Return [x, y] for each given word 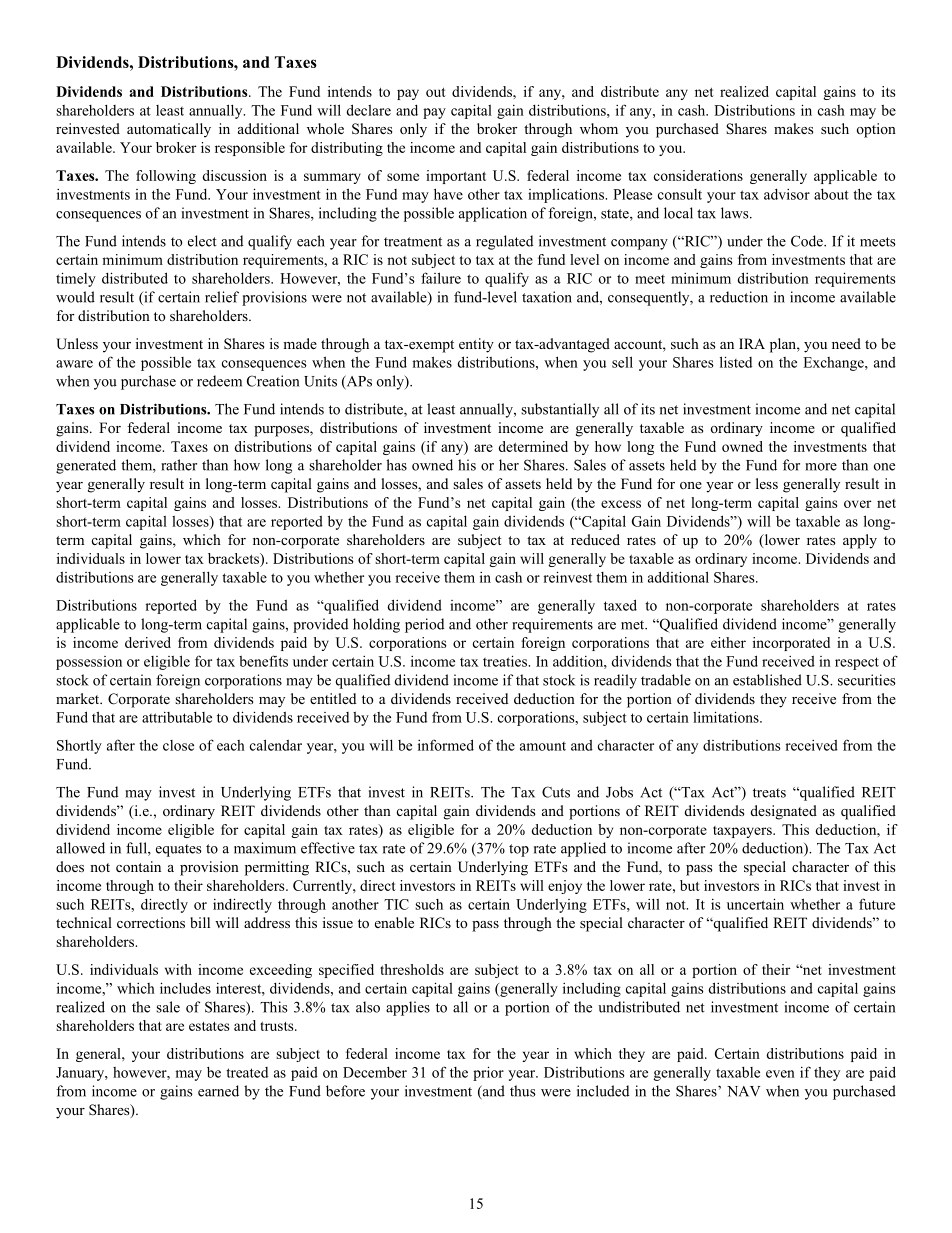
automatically [169, 130]
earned [218, 1091]
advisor [787, 194]
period [424, 625]
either [728, 642]
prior [488, 1073]
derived [148, 642]
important [456, 177]
